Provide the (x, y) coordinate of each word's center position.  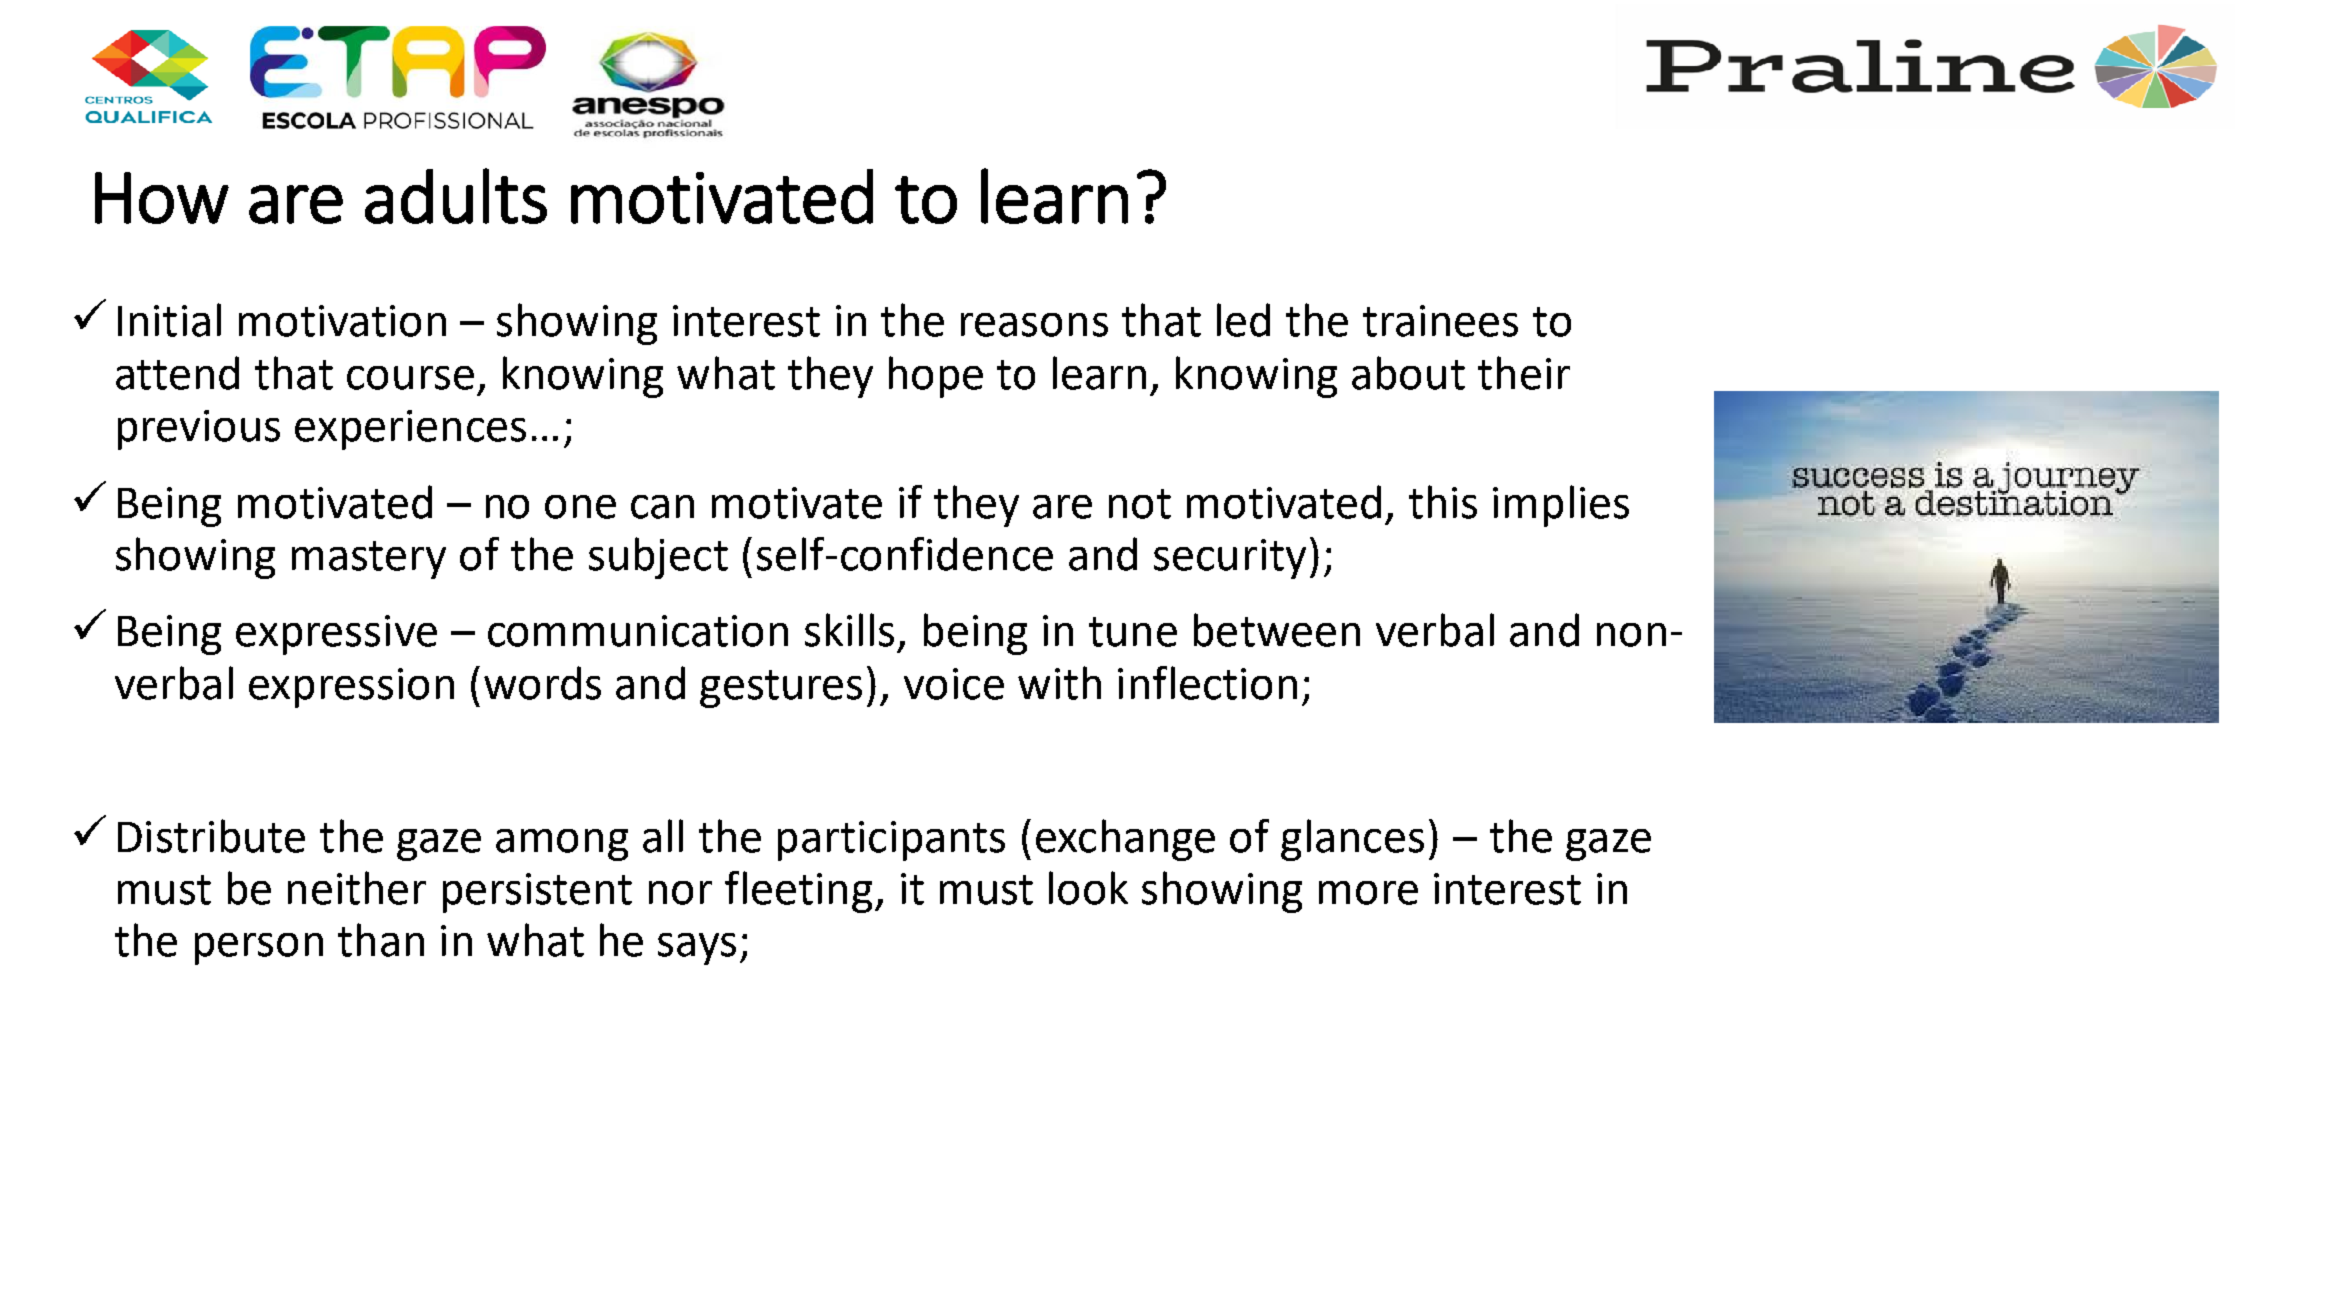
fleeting (798, 892)
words (542, 683)
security (1230, 559)
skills (849, 630)
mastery (369, 560)
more (1368, 893)
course (410, 378)
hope (936, 377)
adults (456, 196)
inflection (1207, 683)
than (381, 940)
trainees (1440, 321)
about (1408, 373)
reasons (1034, 325)
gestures (781, 689)
